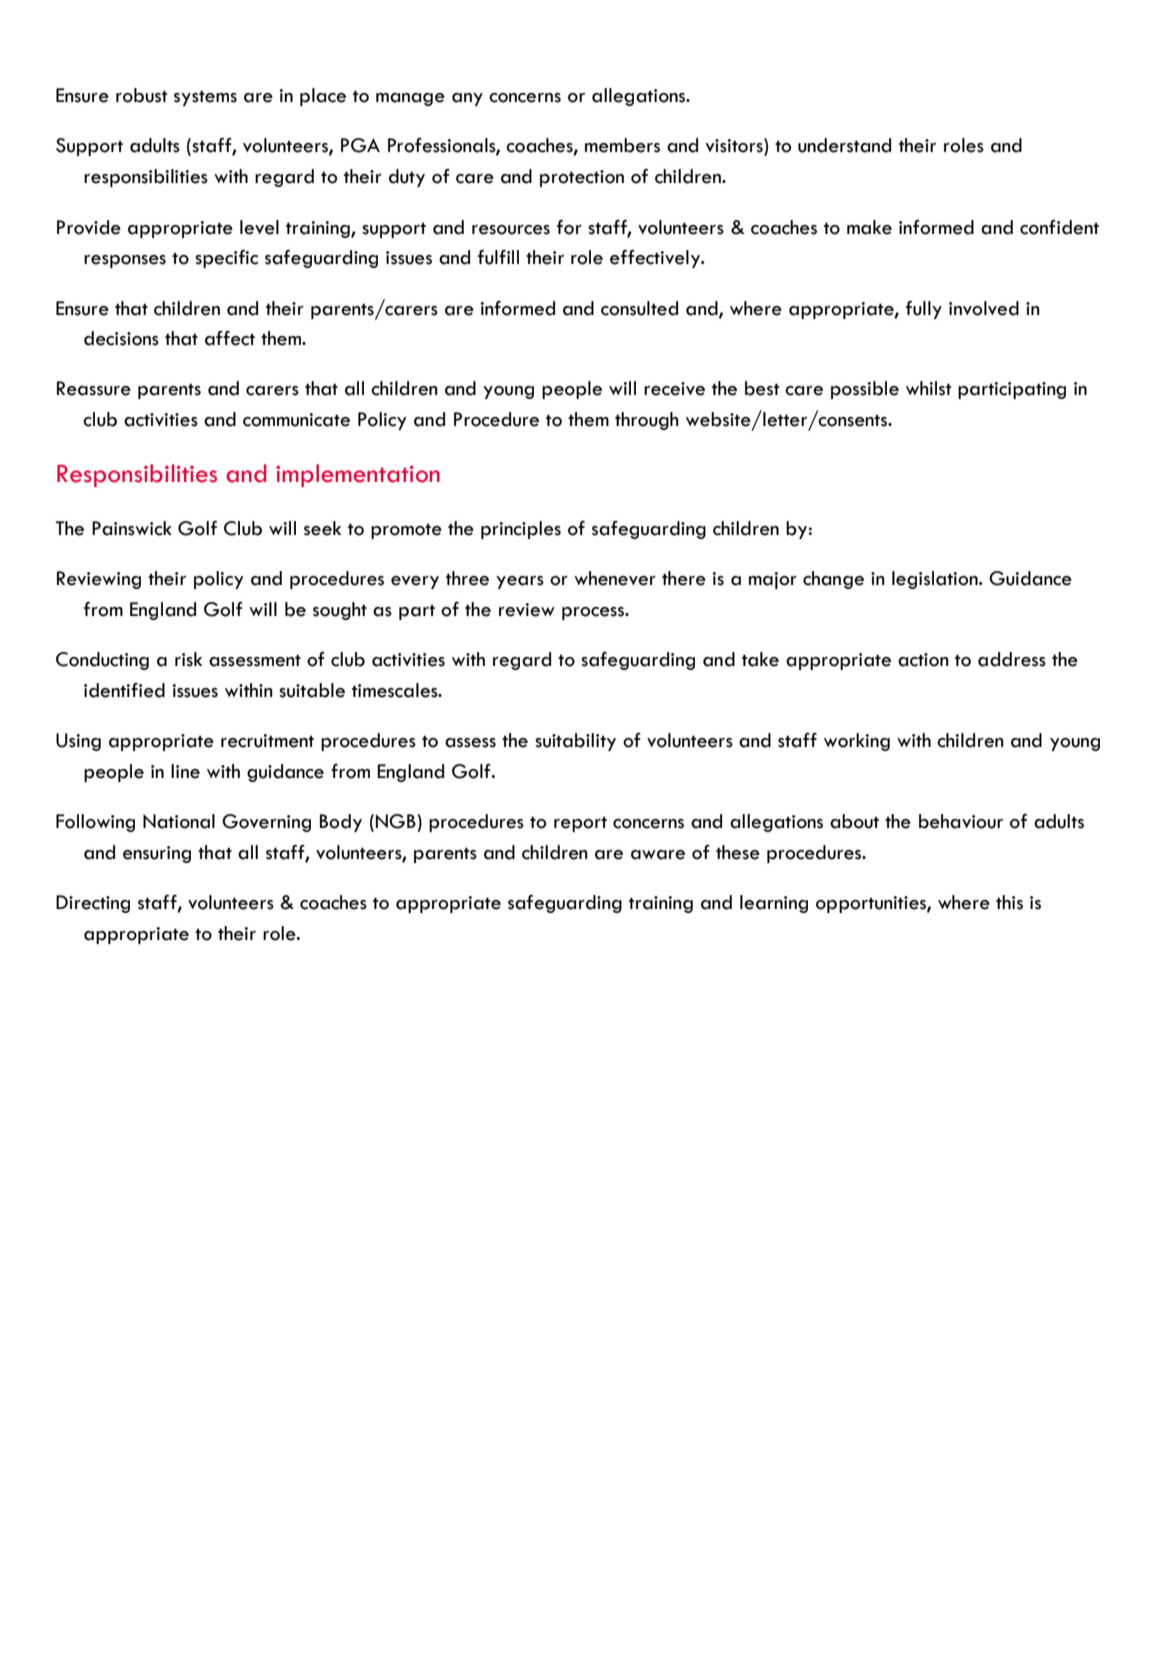  Describe the element at coordinates (1009, 902) in the image. I see `this` at that location.
